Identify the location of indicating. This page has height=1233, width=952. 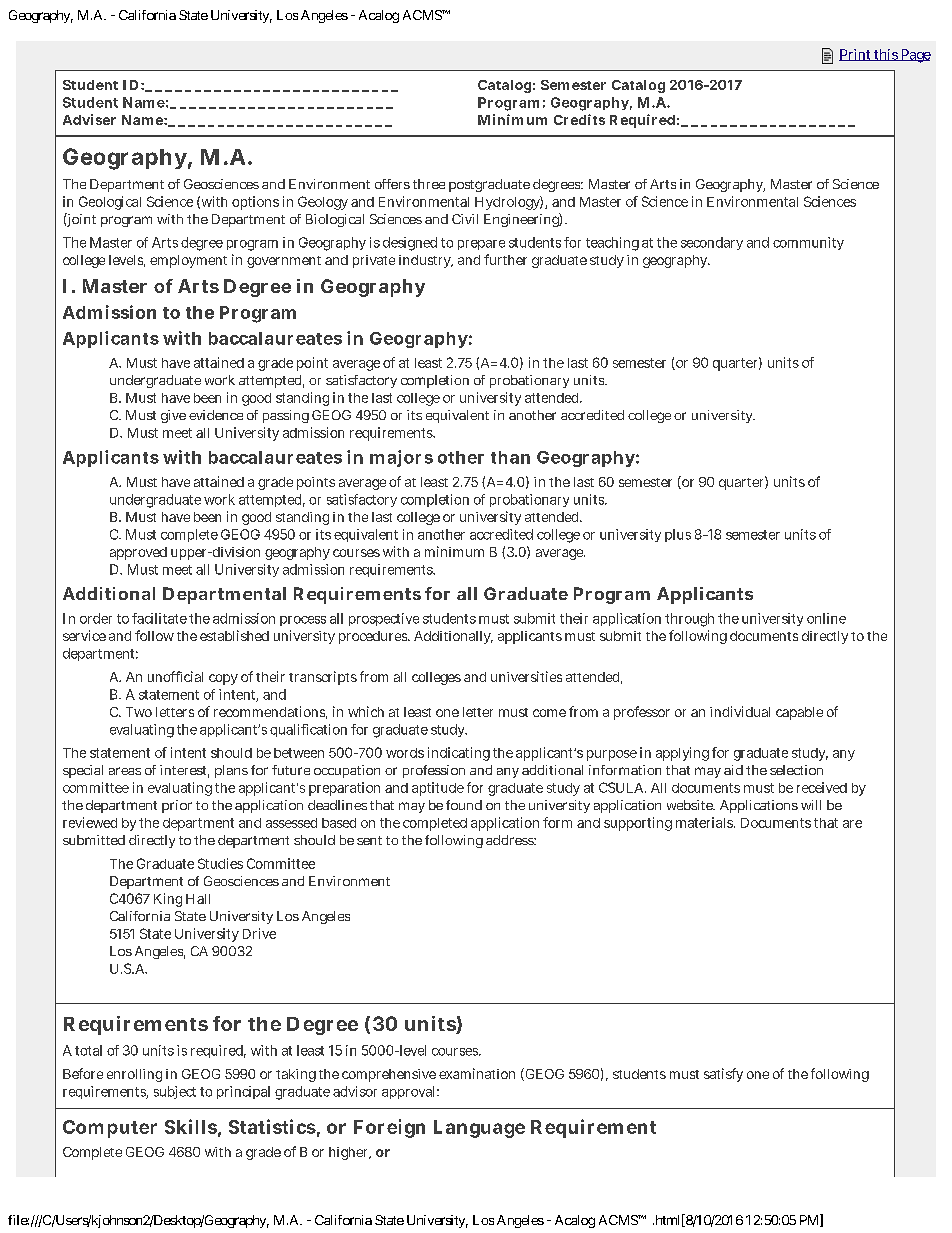
(459, 754).
